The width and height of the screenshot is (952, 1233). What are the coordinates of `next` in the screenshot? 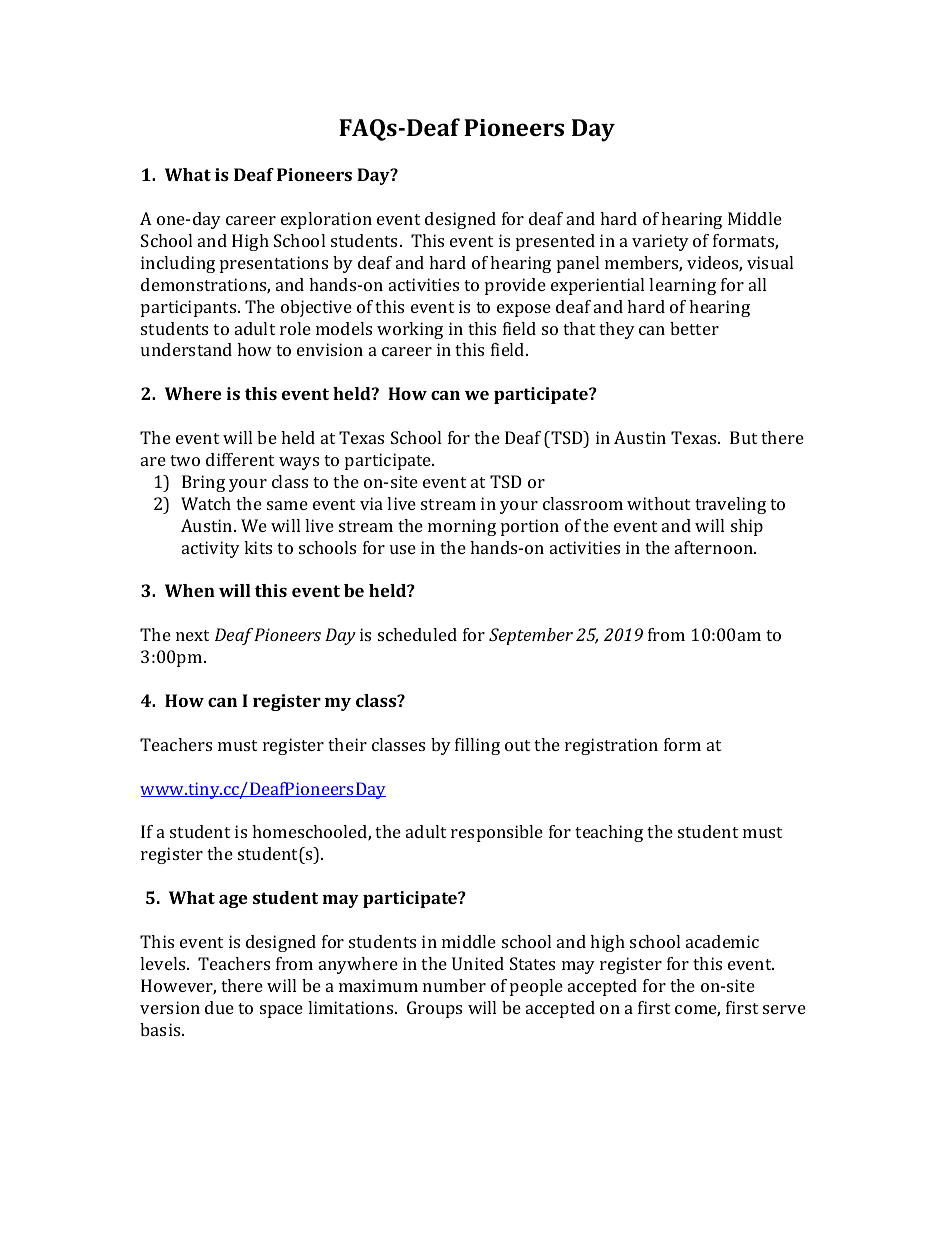 It's located at (192, 635).
